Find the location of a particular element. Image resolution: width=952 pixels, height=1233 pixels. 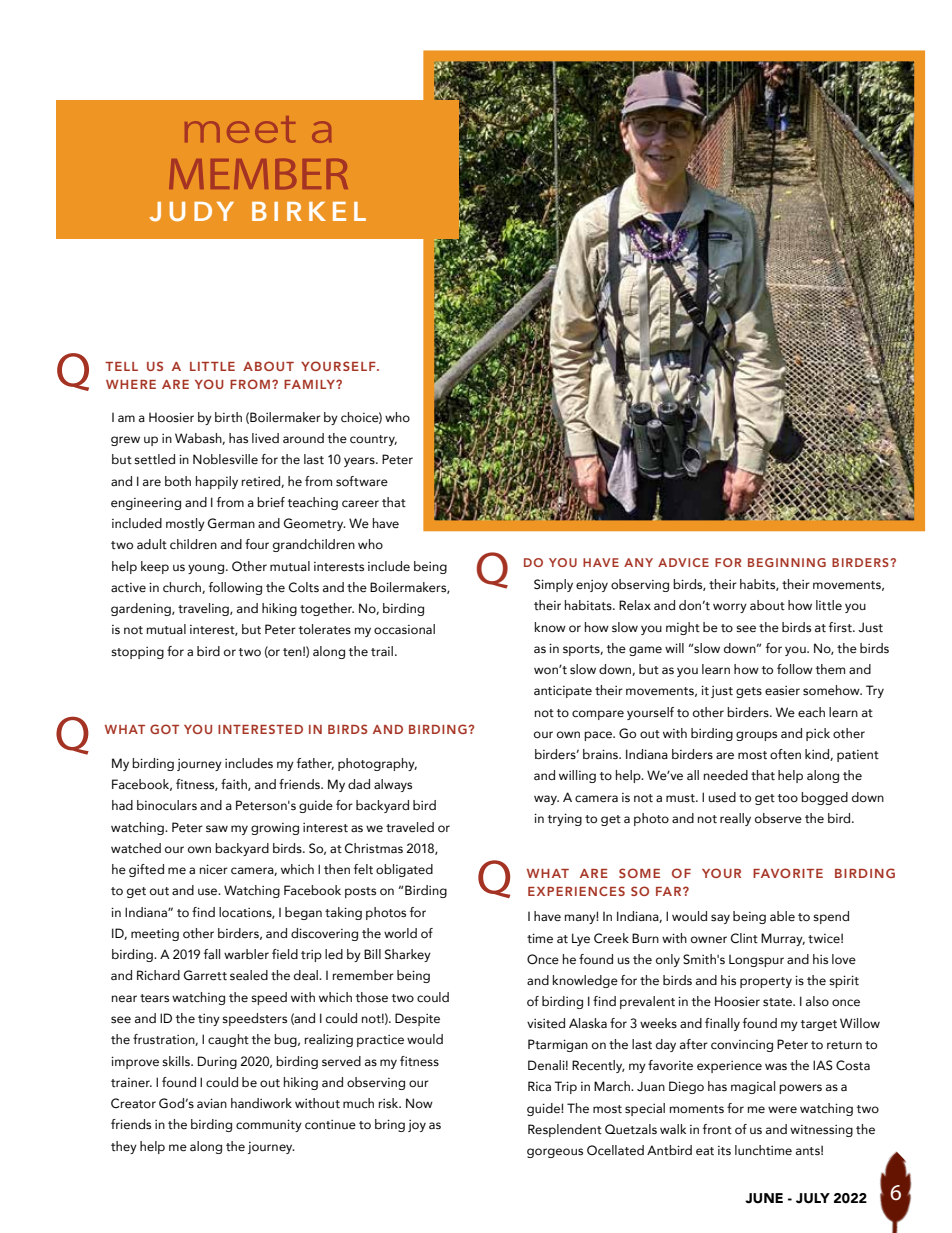

JUNE is located at coordinates (764, 1198).
